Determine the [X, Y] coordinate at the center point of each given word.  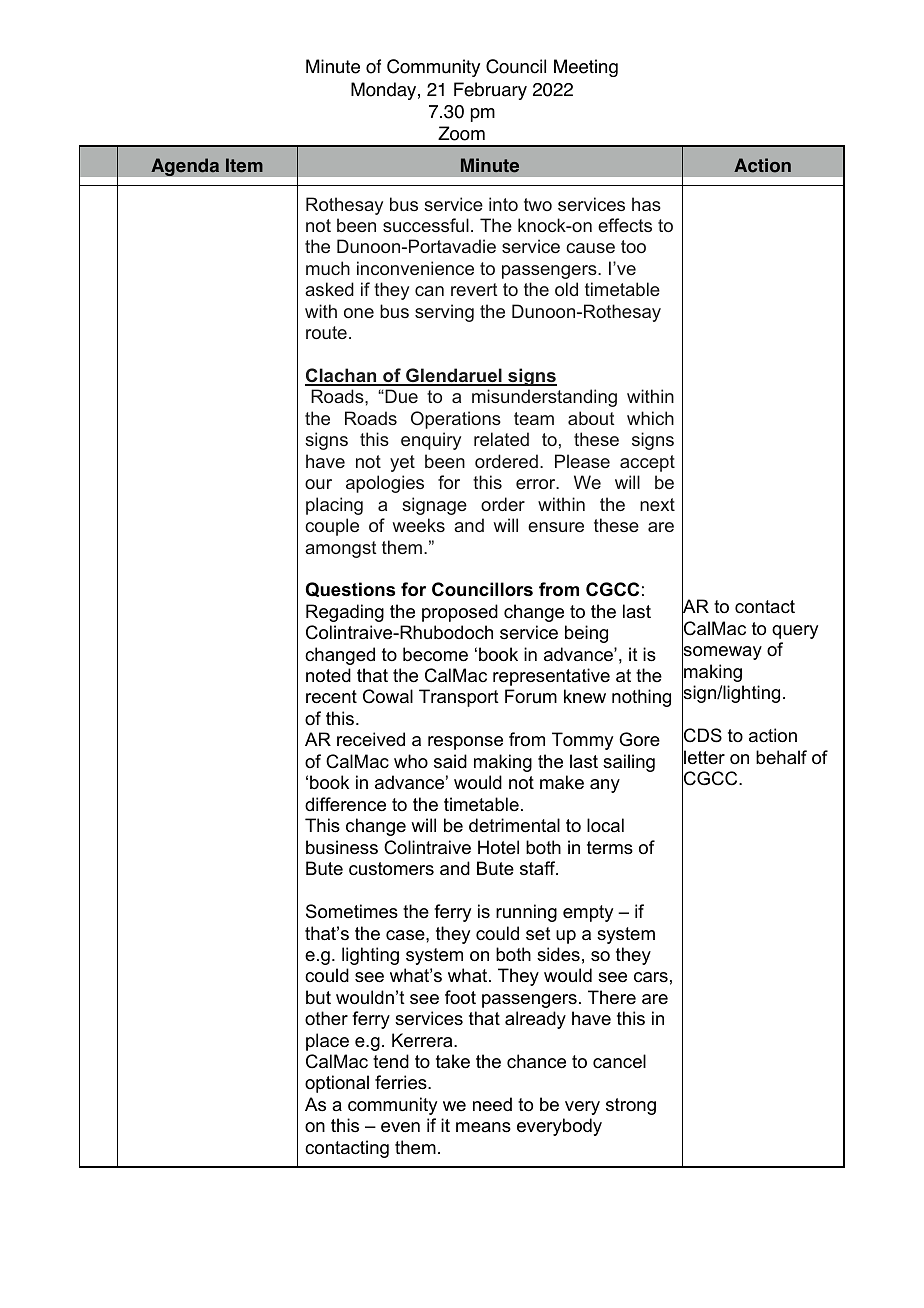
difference [345, 804]
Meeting [586, 68]
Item [244, 165]
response [465, 743]
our [318, 484]
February [490, 91]
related [501, 439]
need [492, 1104]
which [650, 418]
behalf [781, 757]
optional [337, 1084]
